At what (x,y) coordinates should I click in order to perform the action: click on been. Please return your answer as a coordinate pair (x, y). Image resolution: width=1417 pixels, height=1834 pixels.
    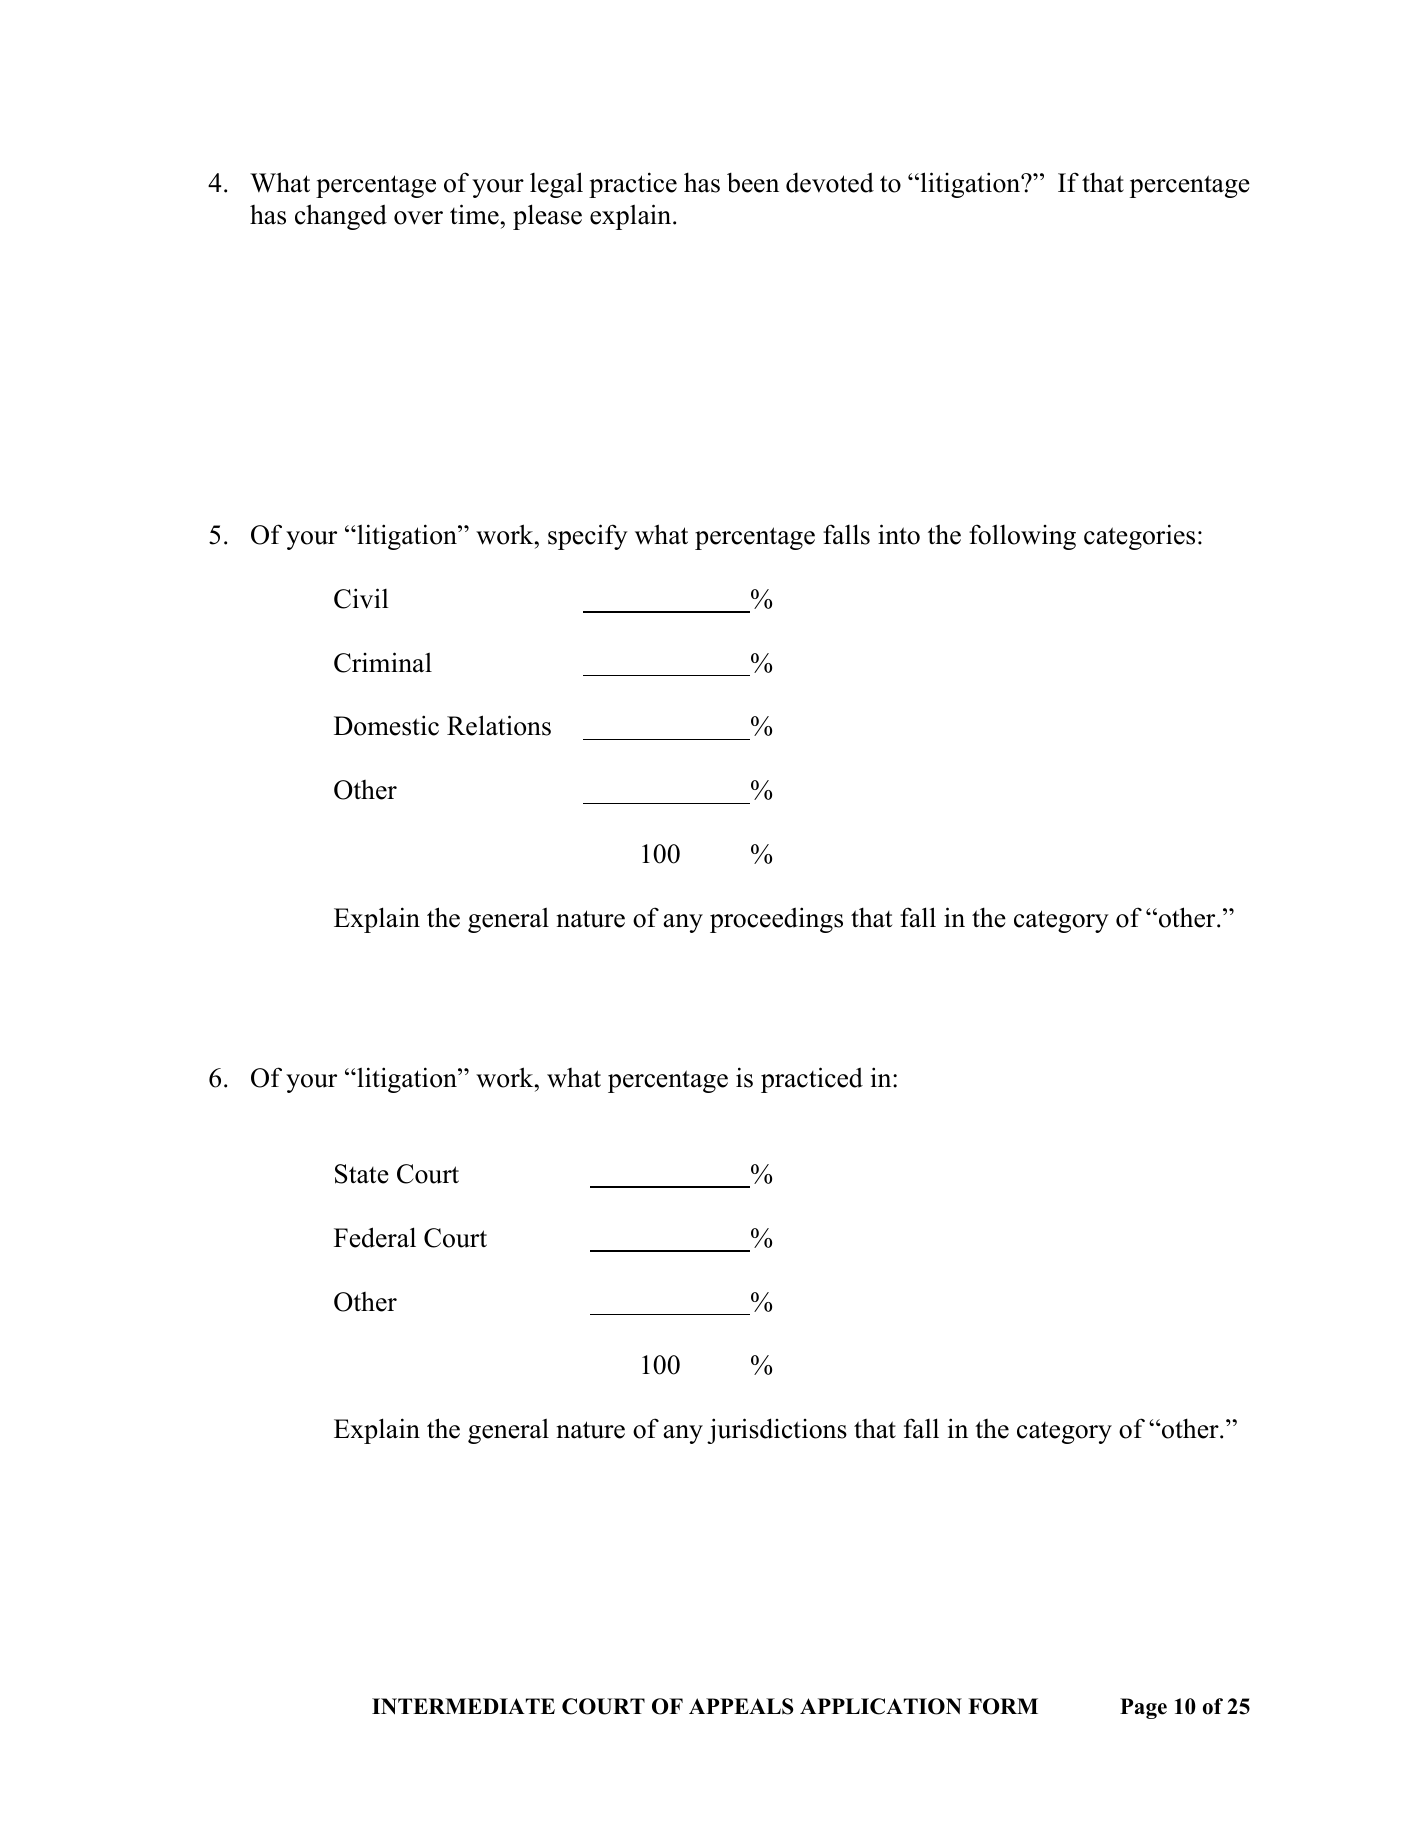
    Looking at the image, I should click on (753, 182).
